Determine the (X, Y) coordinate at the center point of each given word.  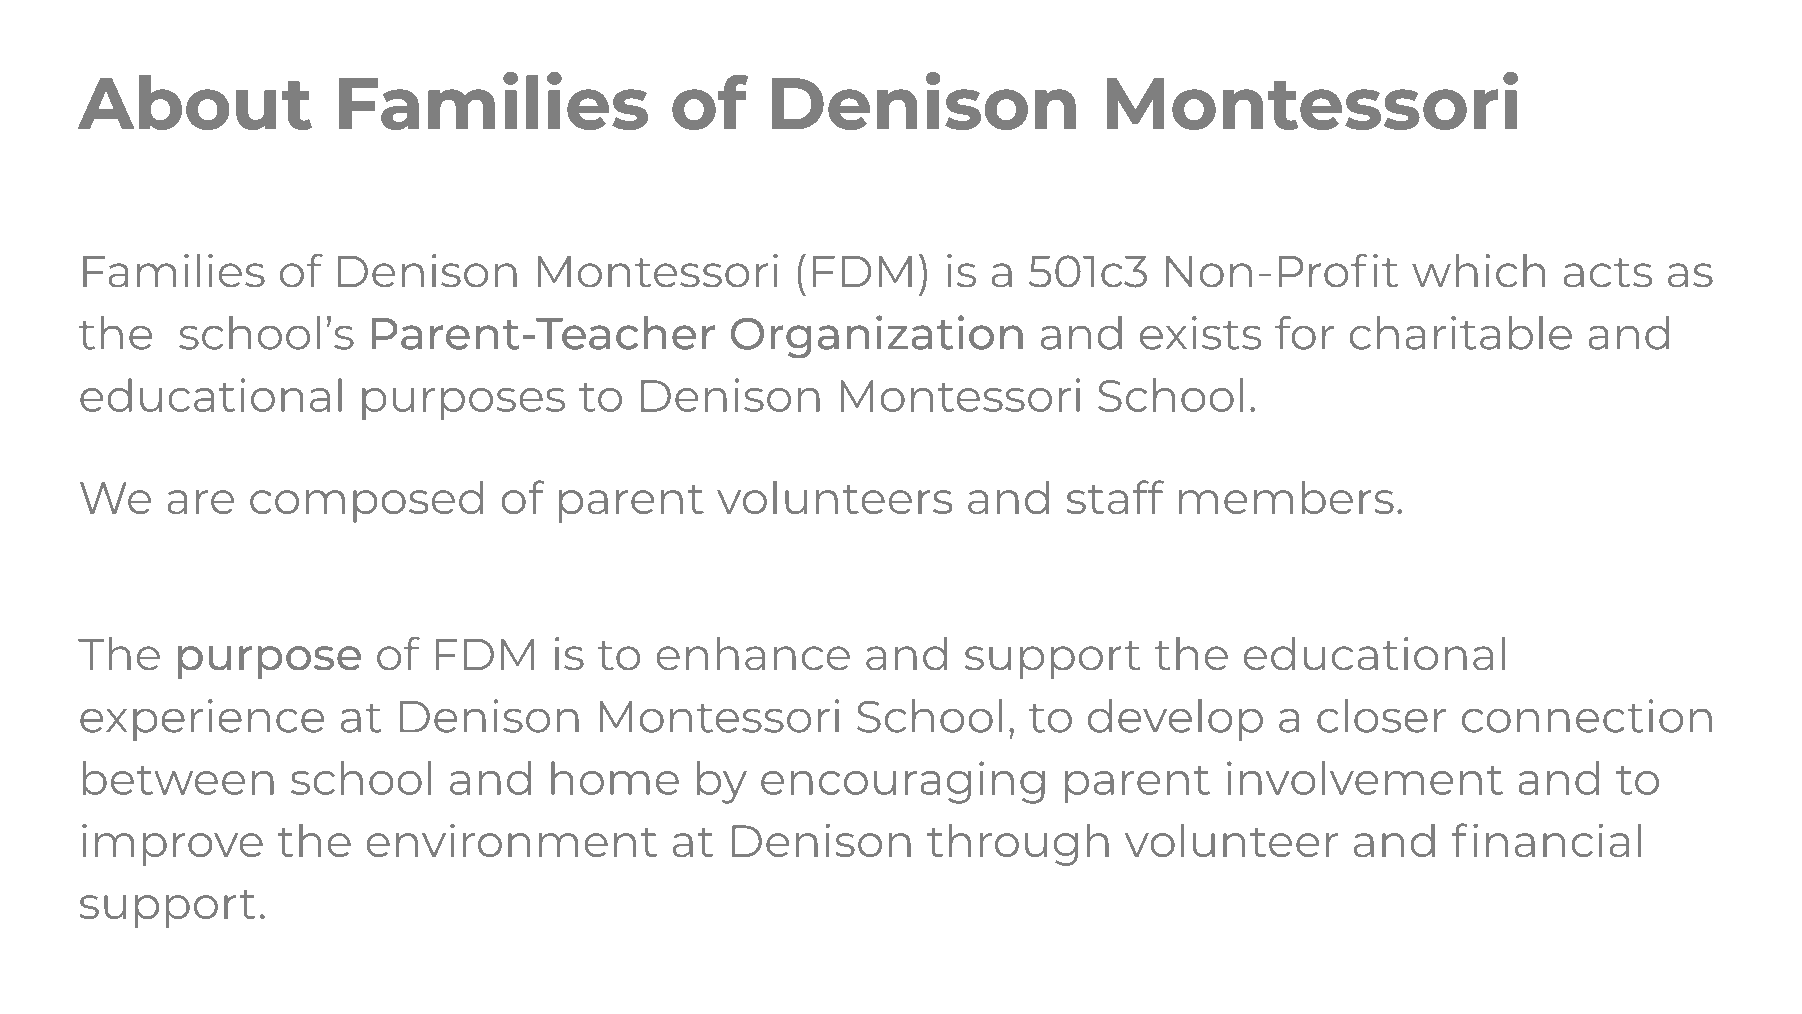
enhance (753, 654)
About (195, 102)
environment (511, 840)
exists (1200, 333)
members (1286, 497)
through (1018, 844)
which (1478, 271)
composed (366, 501)
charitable (1460, 333)
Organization (877, 337)
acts (1608, 273)
